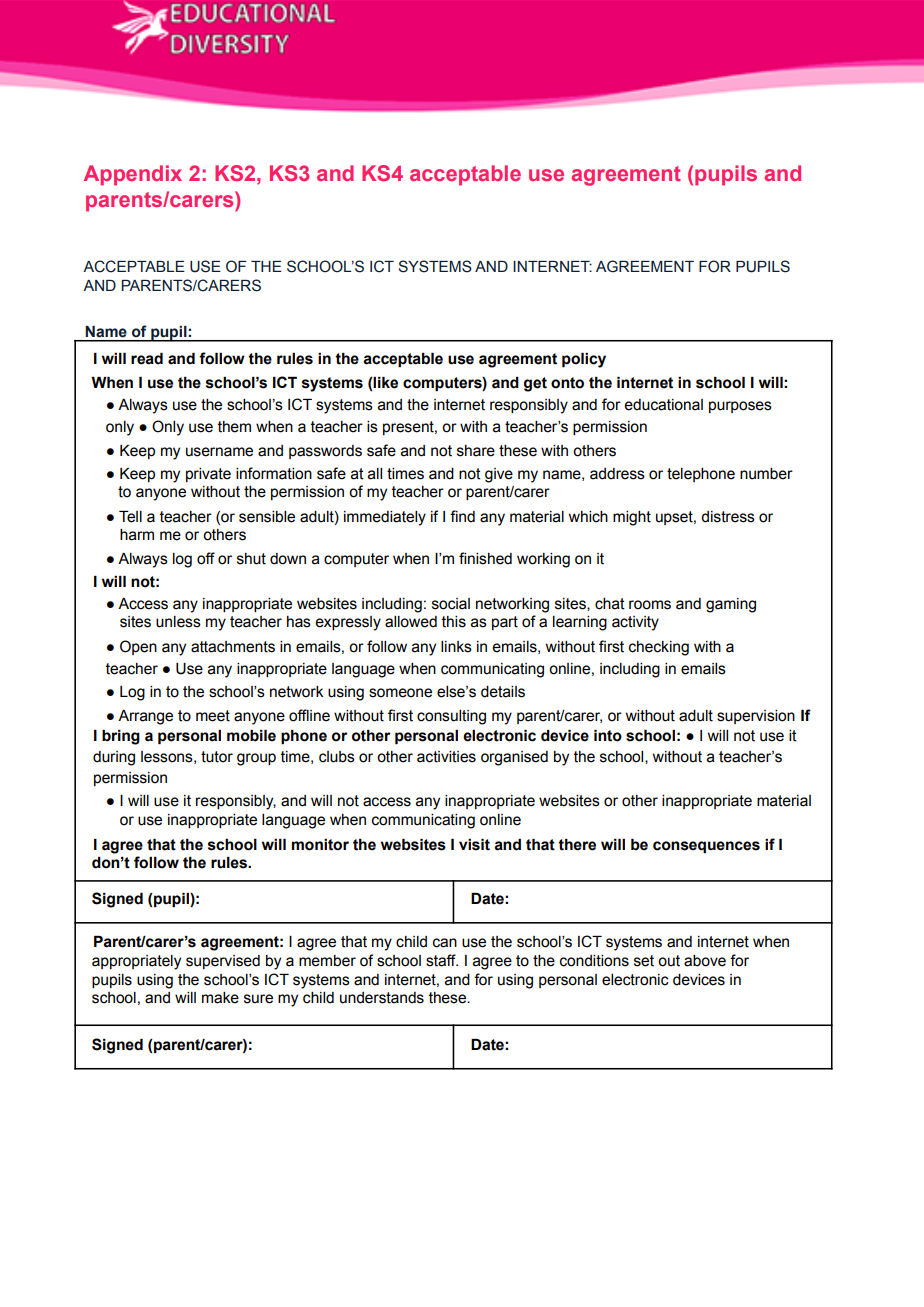  What do you see at coordinates (208, 475) in the document?
I see `private` at bounding box center [208, 475].
